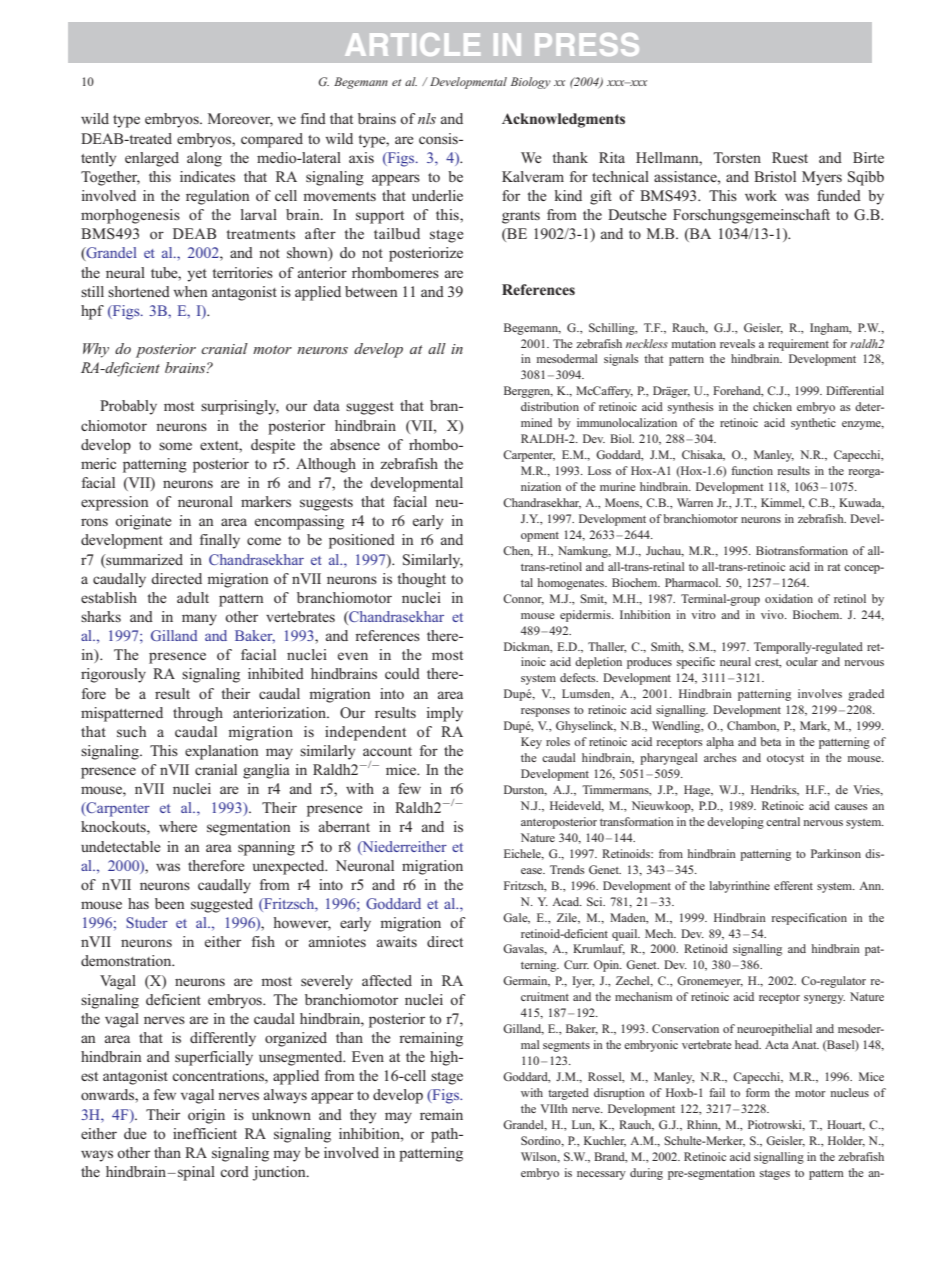 The height and width of the page is (1271, 952). Describe the element at coordinates (427, 118) in the page. I see `nls` at that location.
